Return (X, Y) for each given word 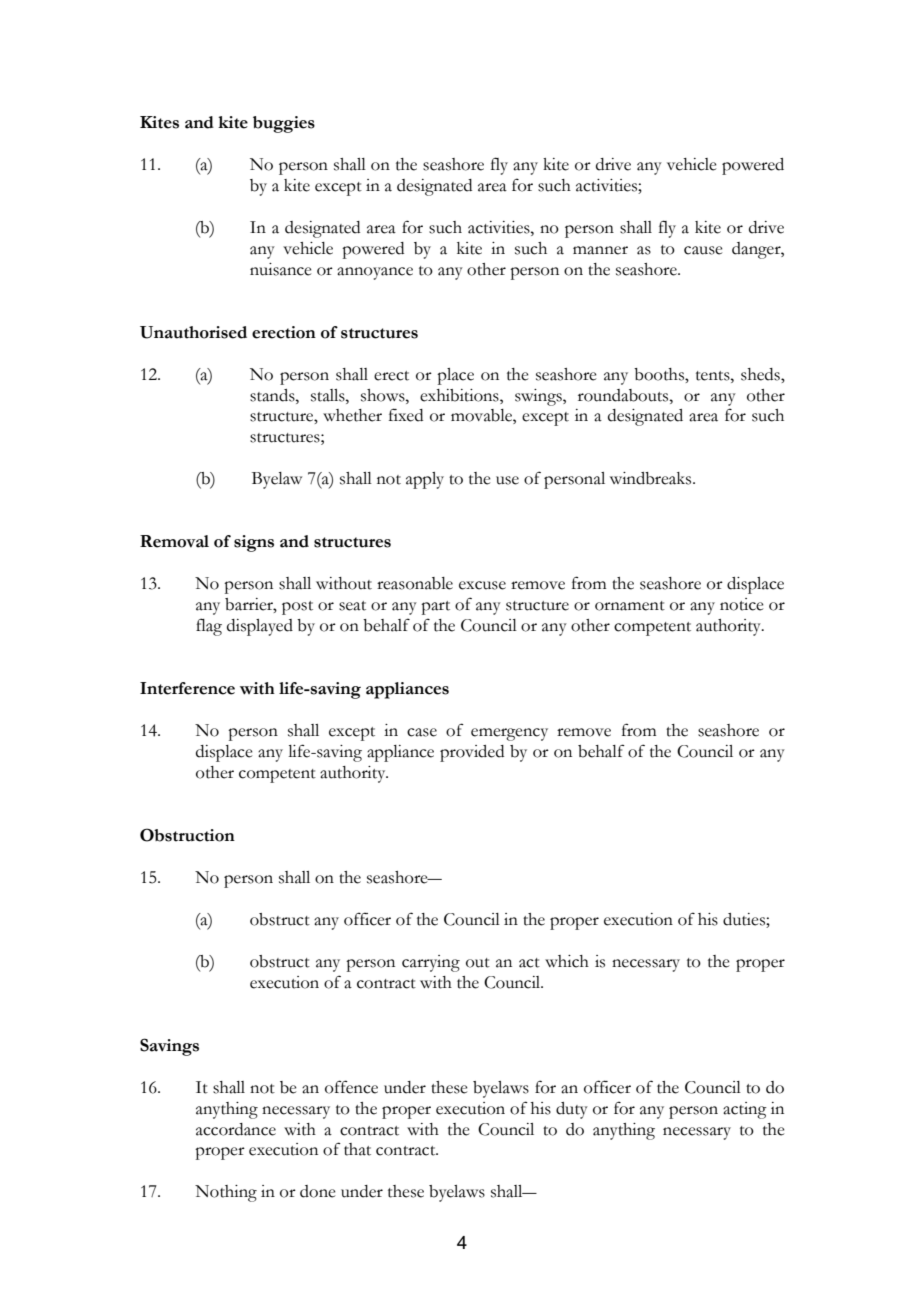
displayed (260, 627)
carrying (431, 963)
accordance (236, 1129)
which (567, 961)
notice (742, 604)
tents (714, 376)
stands (273, 395)
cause (703, 250)
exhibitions (460, 395)
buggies (284, 124)
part (435, 608)
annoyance (375, 273)
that (357, 1149)
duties (745, 920)
